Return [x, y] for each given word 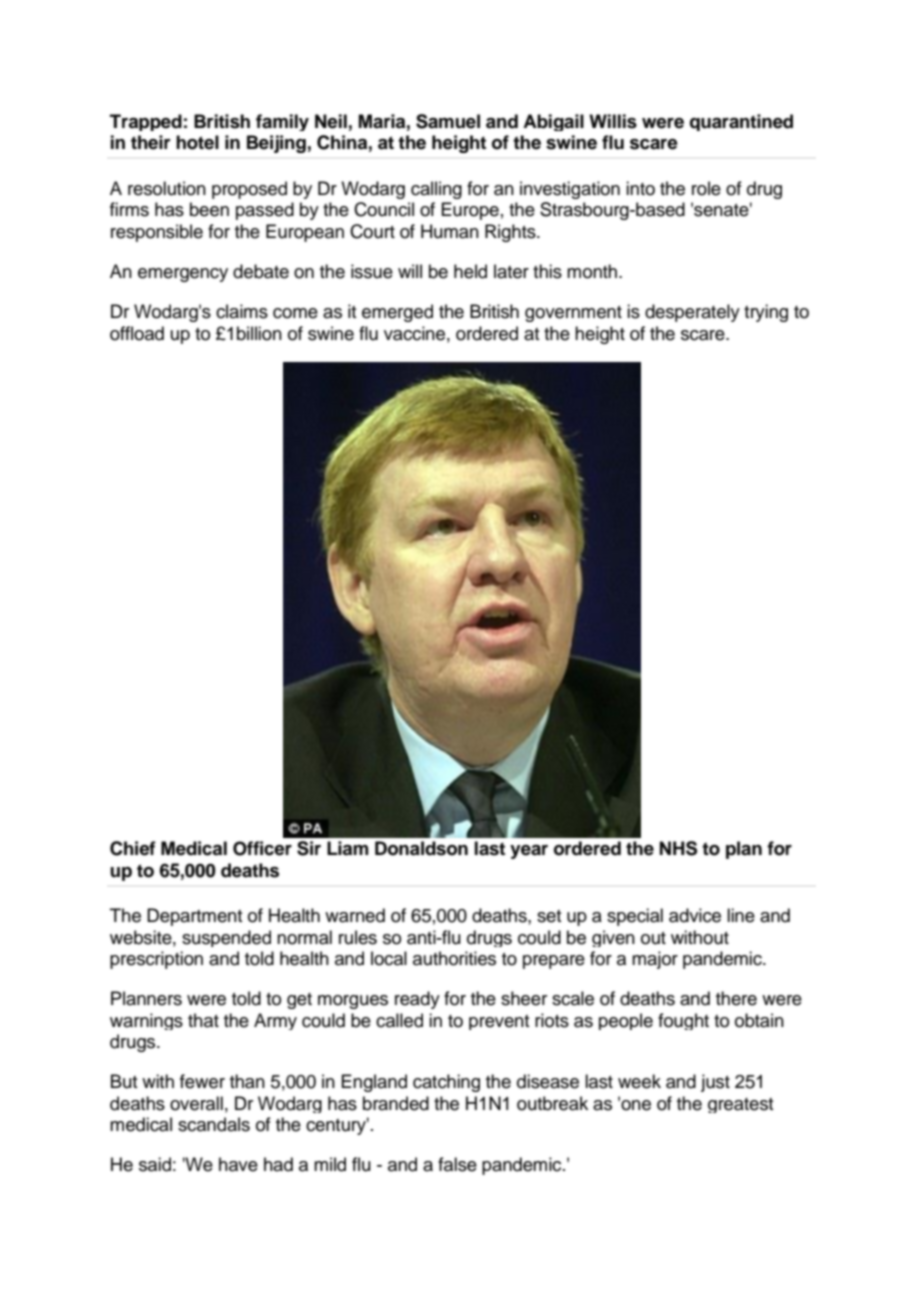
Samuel [448, 121]
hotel [197, 142]
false [457, 1164]
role [706, 188]
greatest [740, 1105]
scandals [214, 1124]
